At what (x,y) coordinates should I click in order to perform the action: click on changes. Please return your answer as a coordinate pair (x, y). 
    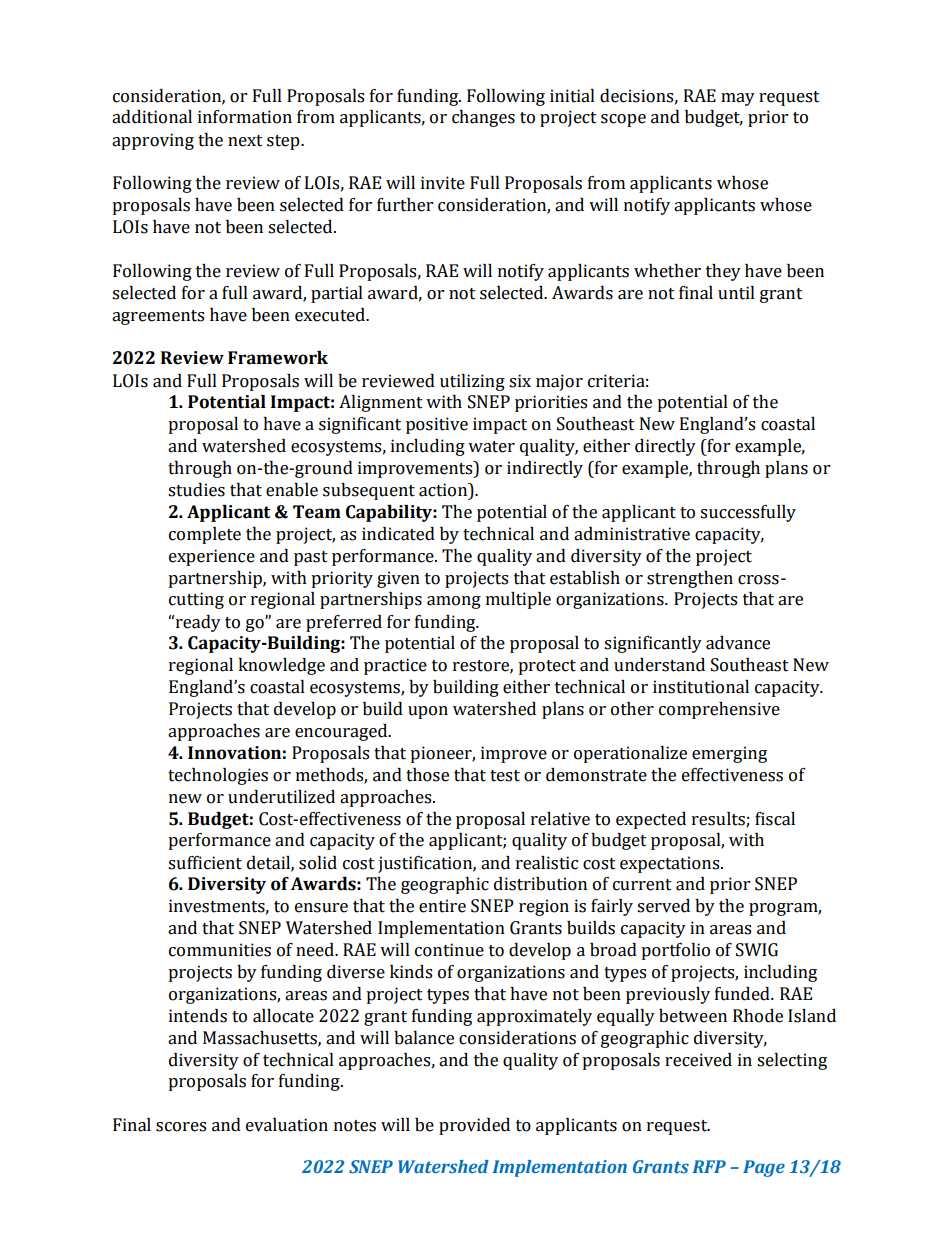
    Looking at the image, I should click on (483, 118).
